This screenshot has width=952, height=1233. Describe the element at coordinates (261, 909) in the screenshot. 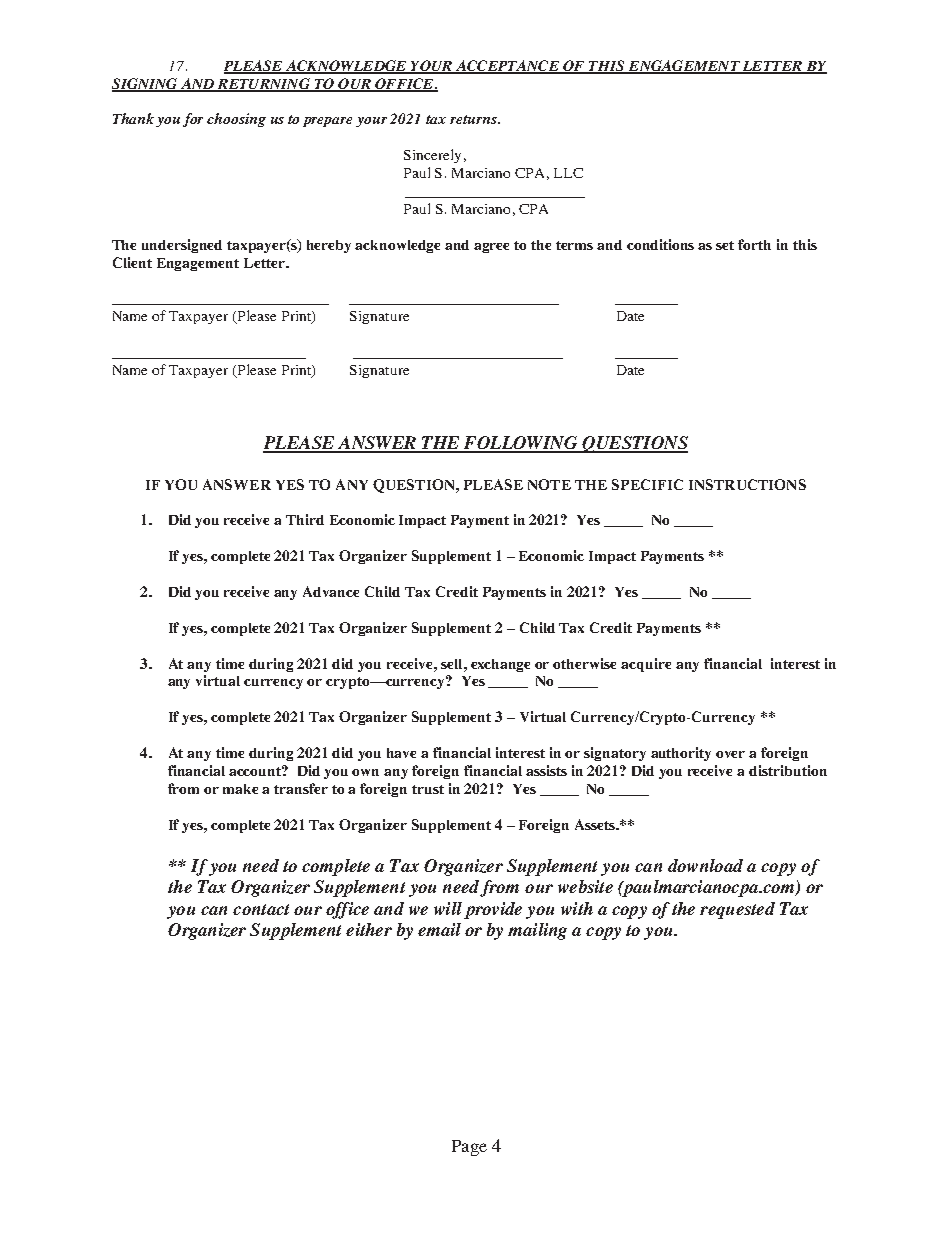

I see `contact` at that location.
